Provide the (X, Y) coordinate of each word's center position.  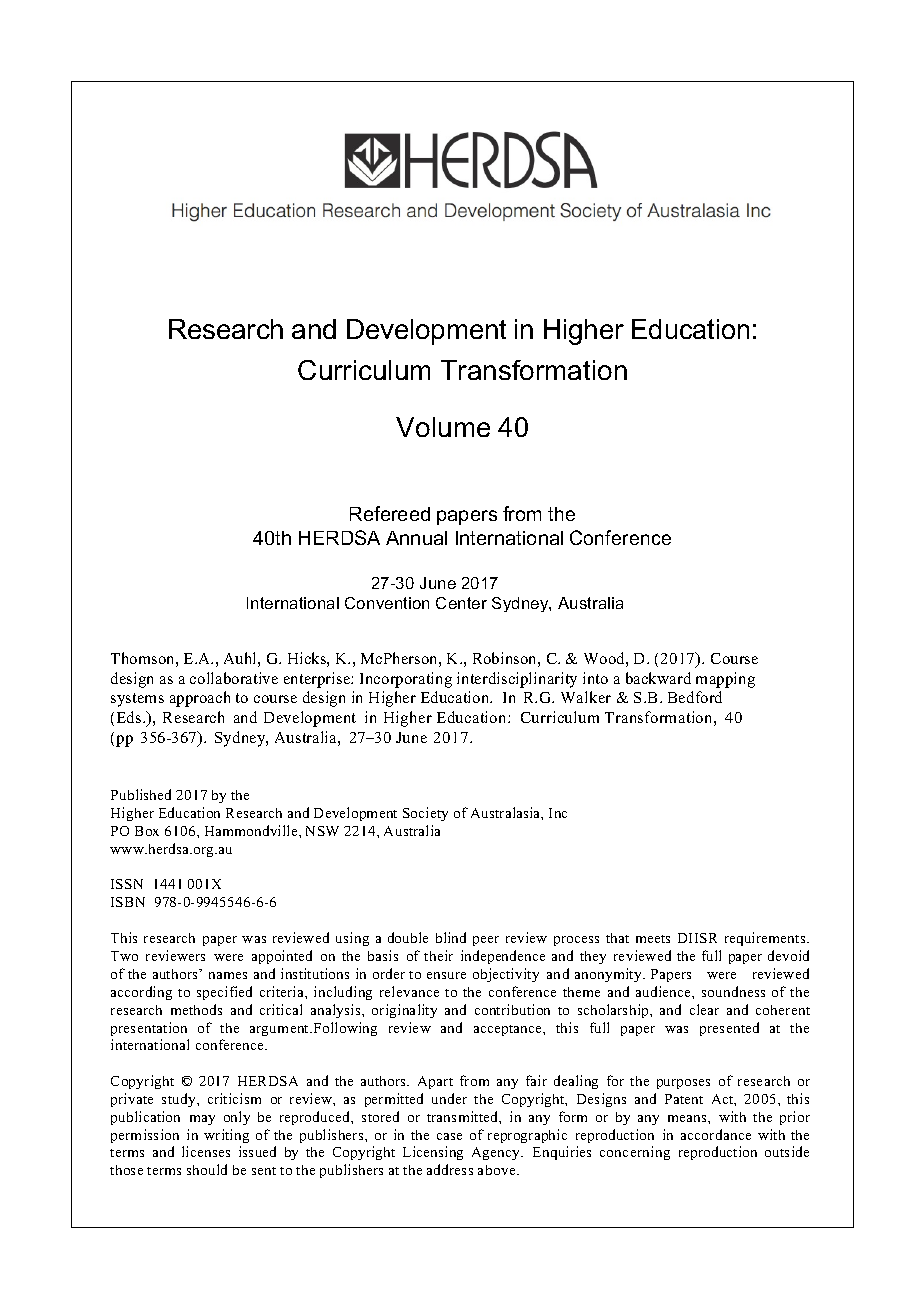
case (449, 1136)
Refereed (390, 513)
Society (425, 814)
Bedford (695, 697)
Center (461, 603)
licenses (206, 1151)
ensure (446, 975)
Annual (416, 538)
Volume (443, 427)
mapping (725, 680)
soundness (733, 991)
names (228, 975)
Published (141, 794)
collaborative (234, 678)
